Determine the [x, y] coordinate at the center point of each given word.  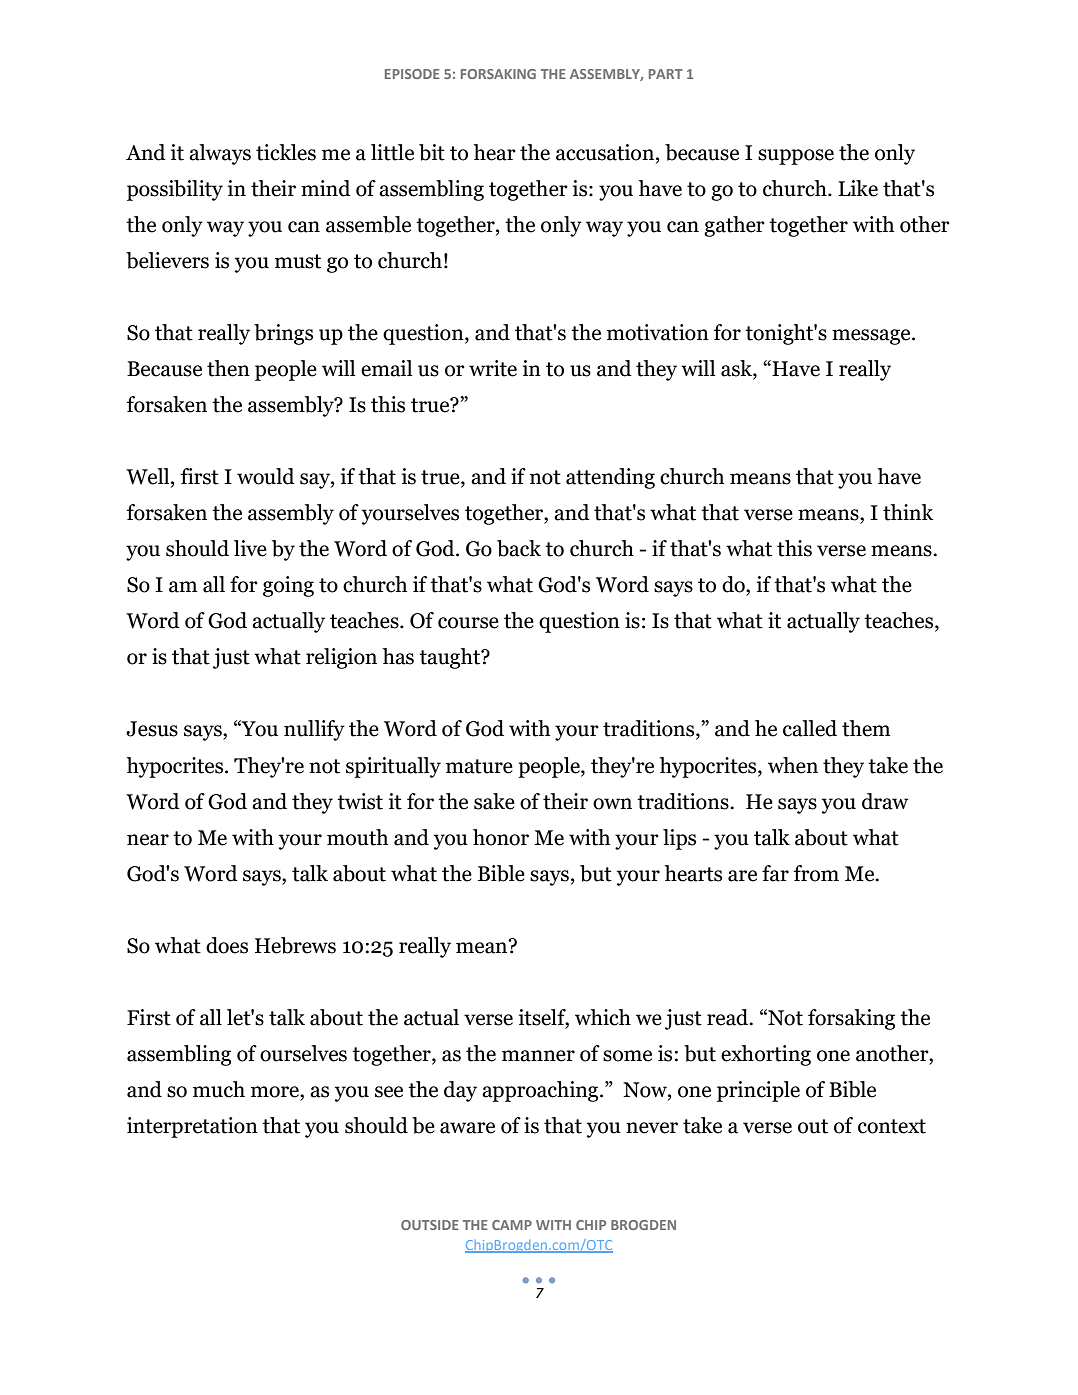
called [810, 728]
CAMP [512, 1225]
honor [501, 837]
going [288, 586]
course [468, 623]
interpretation [192, 1127]
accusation [605, 152]
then [228, 368]
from [816, 873]
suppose [796, 157]
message [872, 337]
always [220, 154]
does [227, 945]
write [493, 368]
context [892, 1126]
